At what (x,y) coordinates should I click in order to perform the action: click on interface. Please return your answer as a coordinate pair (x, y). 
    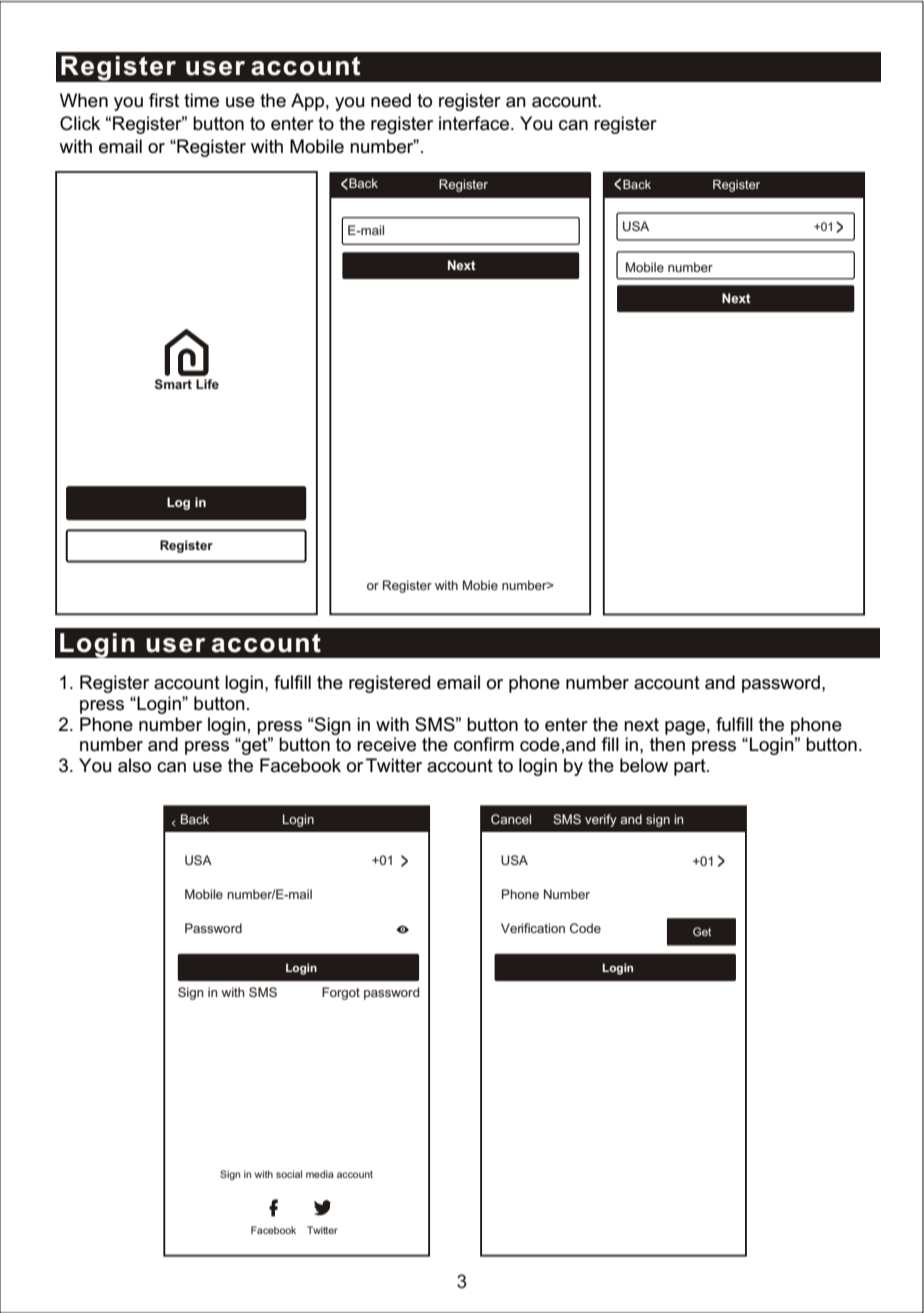
    Looking at the image, I should click on (475, 123).
